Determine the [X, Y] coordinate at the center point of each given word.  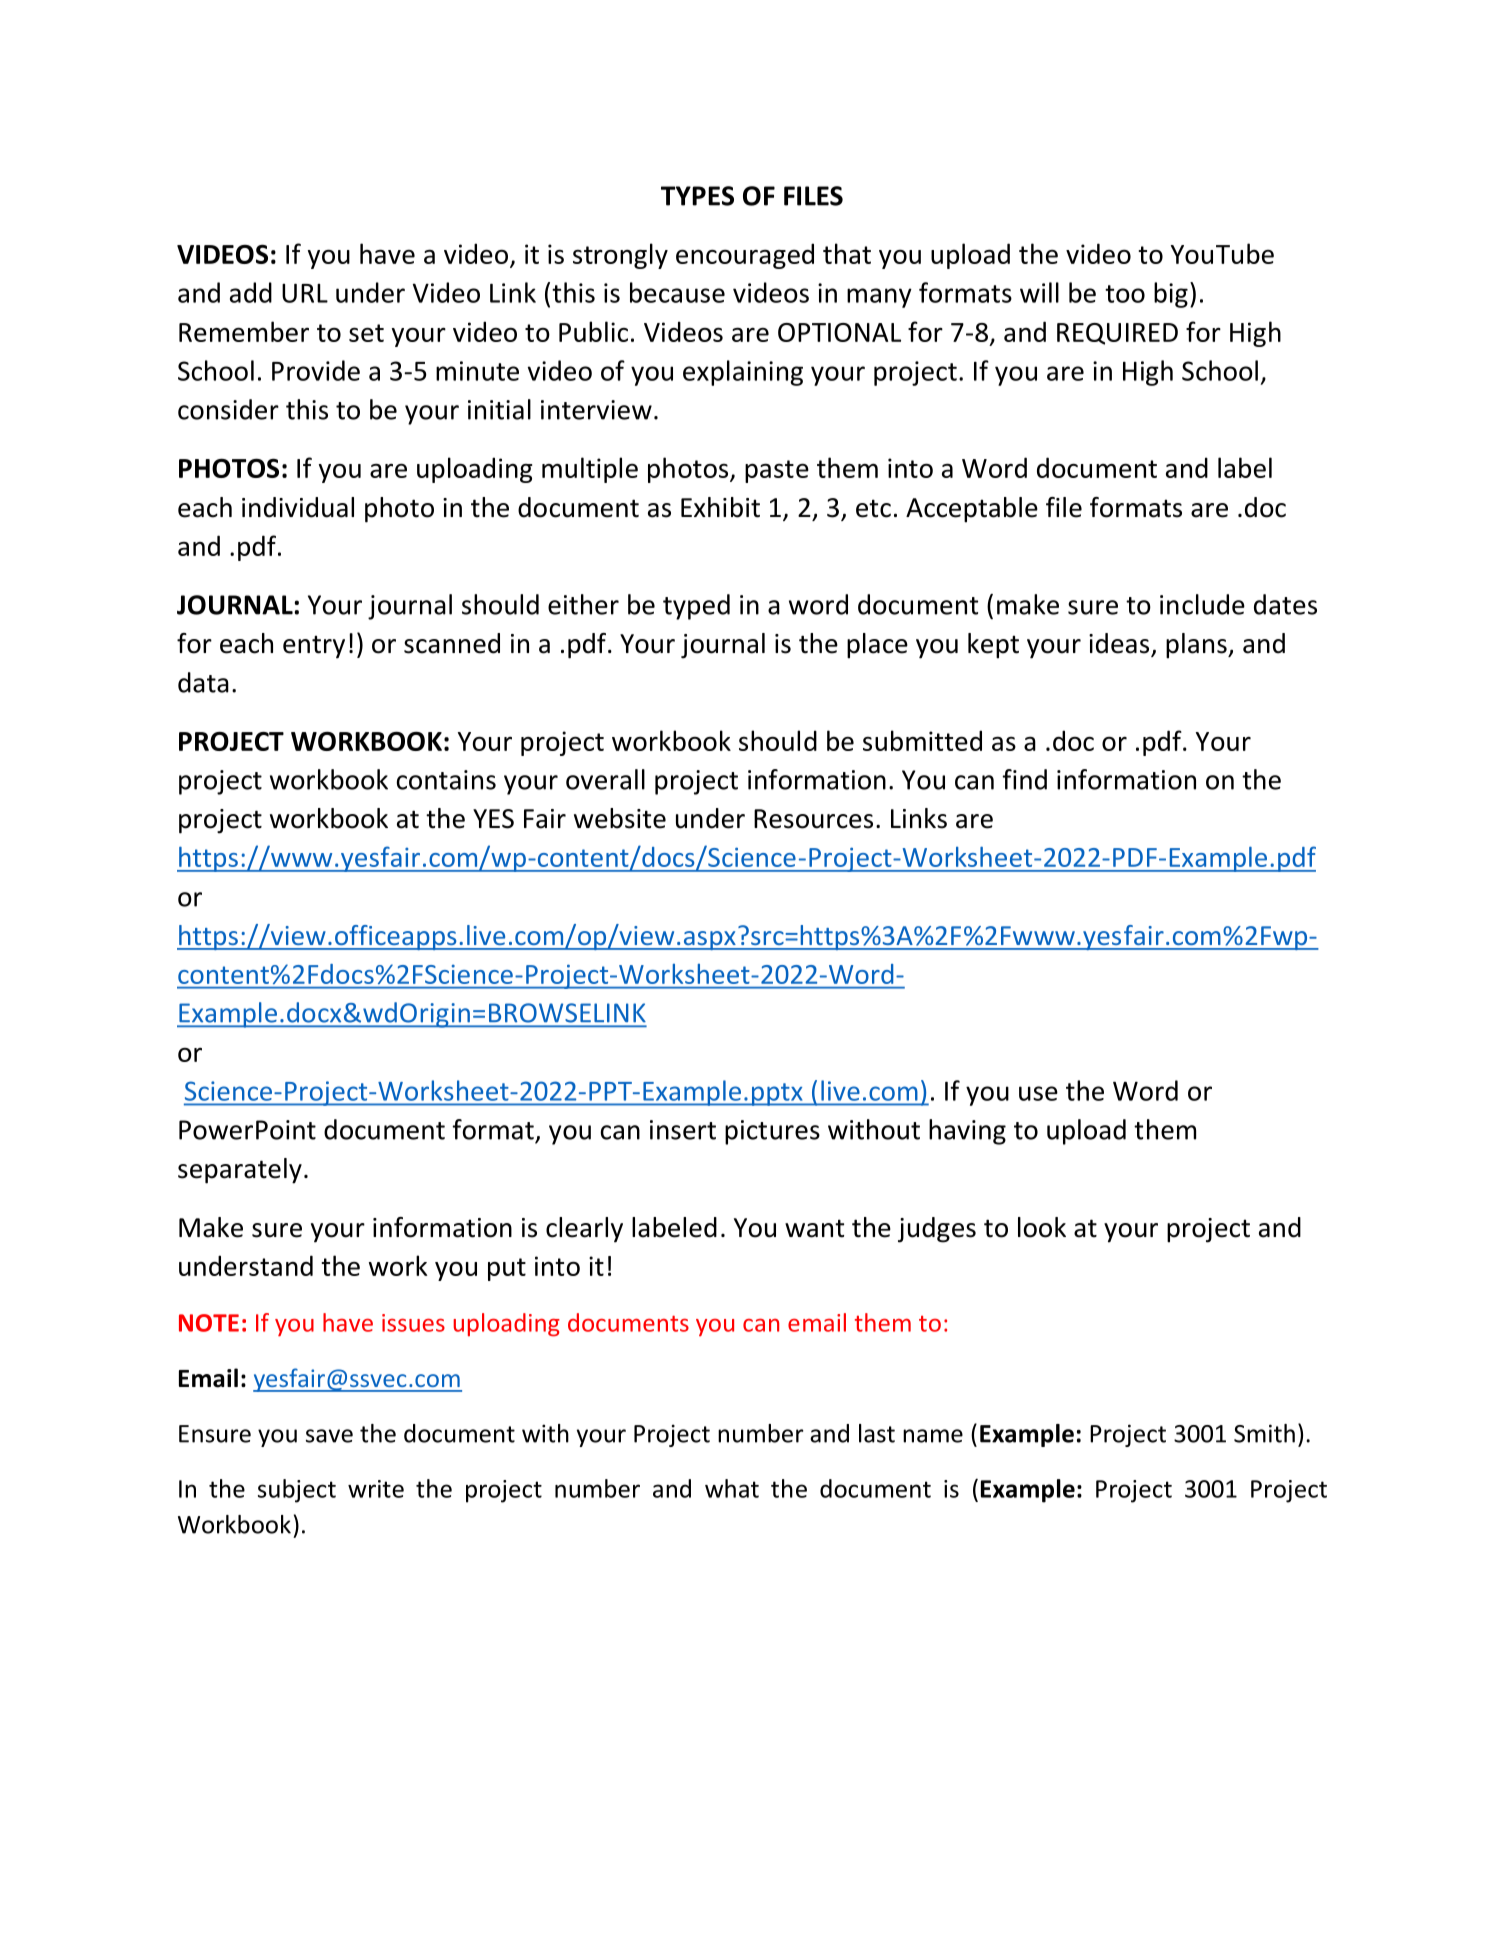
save [329, 1436]
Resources [813, 819]
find [1024, 779]
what [732, 1488]
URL [305, 293]
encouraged [745, 256]
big [1171, 295]
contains [446, 780]
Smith [1264, 1433]
